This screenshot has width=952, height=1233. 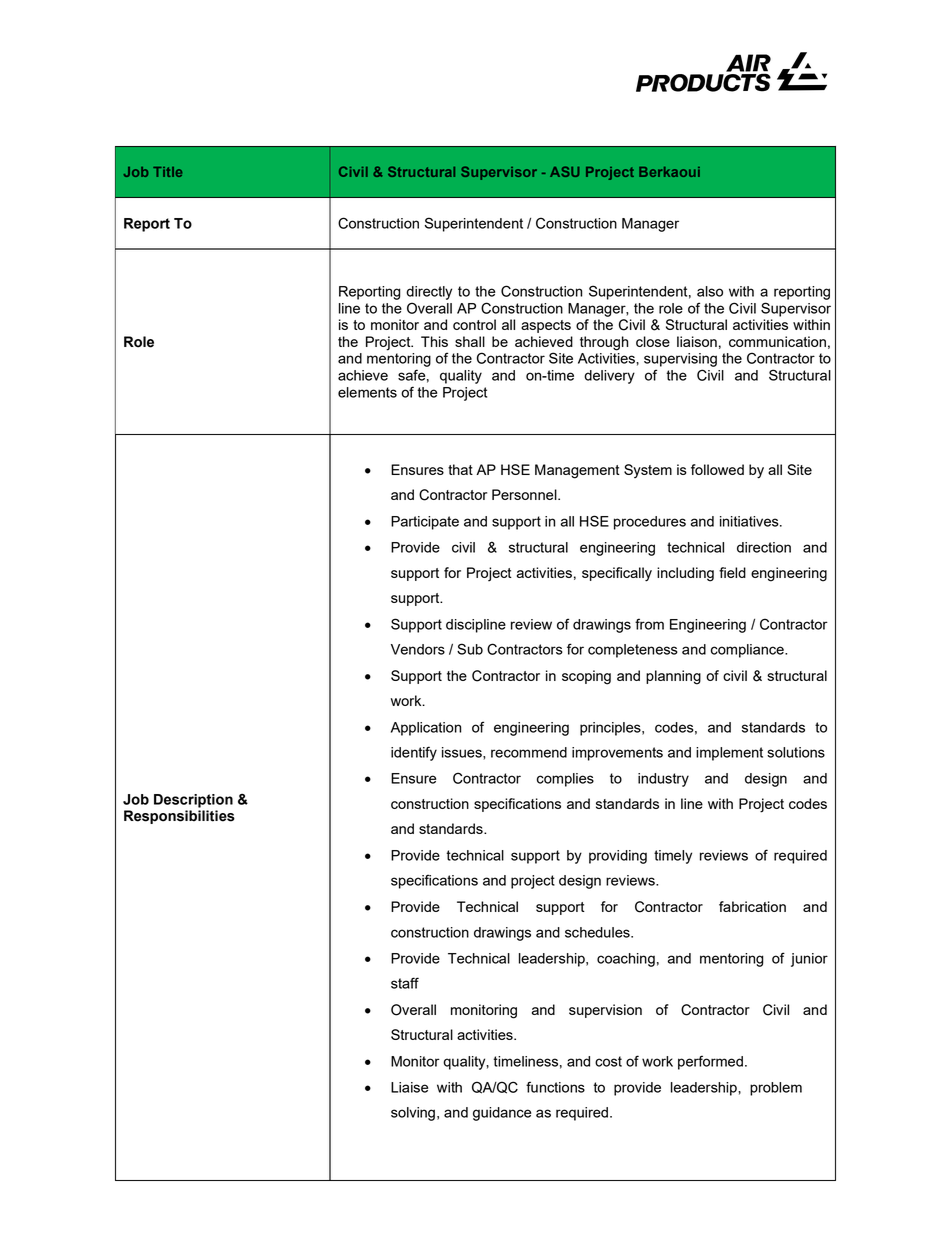 I want to click on ASU, so click(x=564, y=171).
